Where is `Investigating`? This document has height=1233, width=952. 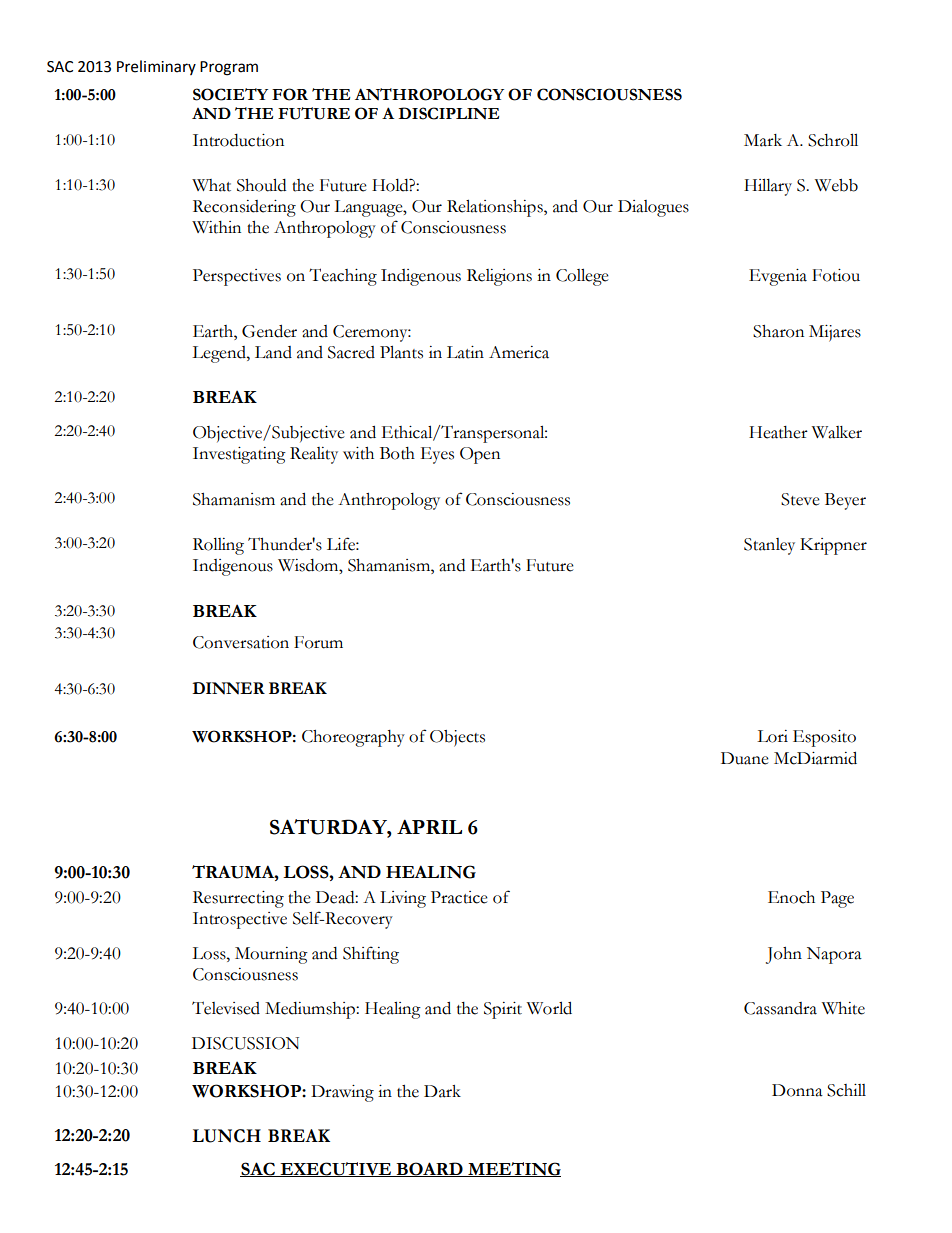 Investigating is located at coordinates (239, 455).
